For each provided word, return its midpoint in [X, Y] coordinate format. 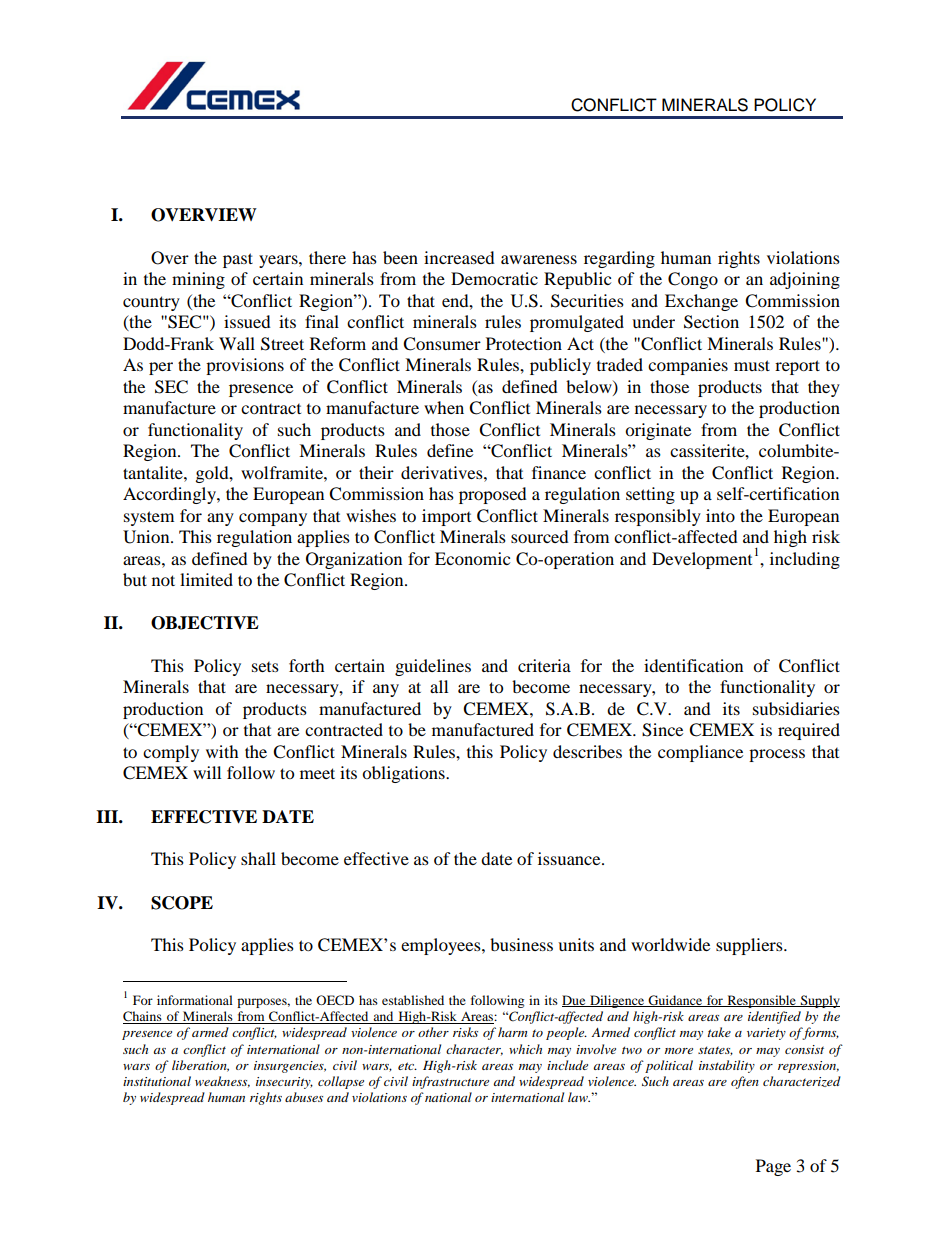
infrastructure [450, 1082]
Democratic [494, 278]
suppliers [750, 946]
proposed [493, 495]
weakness [222, 1082]
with [222, 751]
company [273, 519]
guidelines [433, 667]
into [720, 515]
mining [198, 280]
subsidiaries [796, 708]
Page [773, 1167]
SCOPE [182, 903]
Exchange [701, 302]
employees [442, 946]
